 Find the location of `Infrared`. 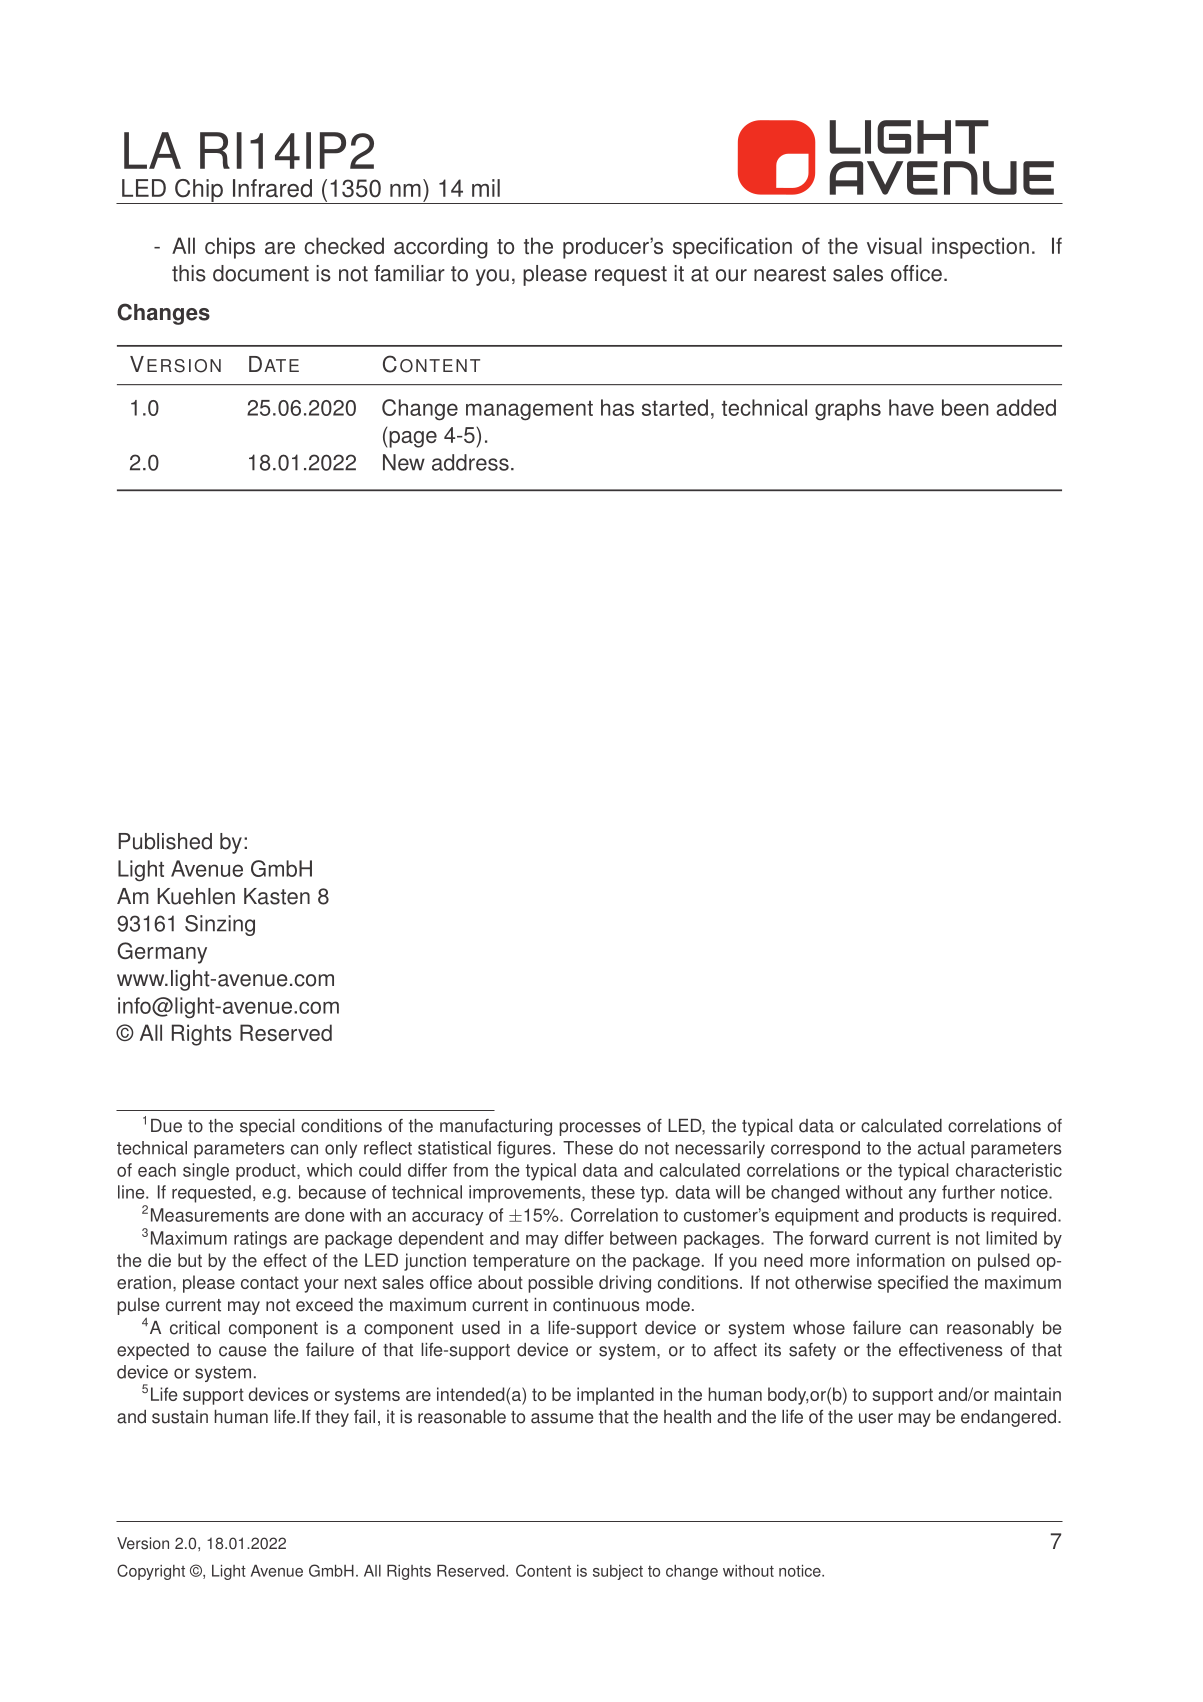

Infrared is located at coordinates (272, 188).
